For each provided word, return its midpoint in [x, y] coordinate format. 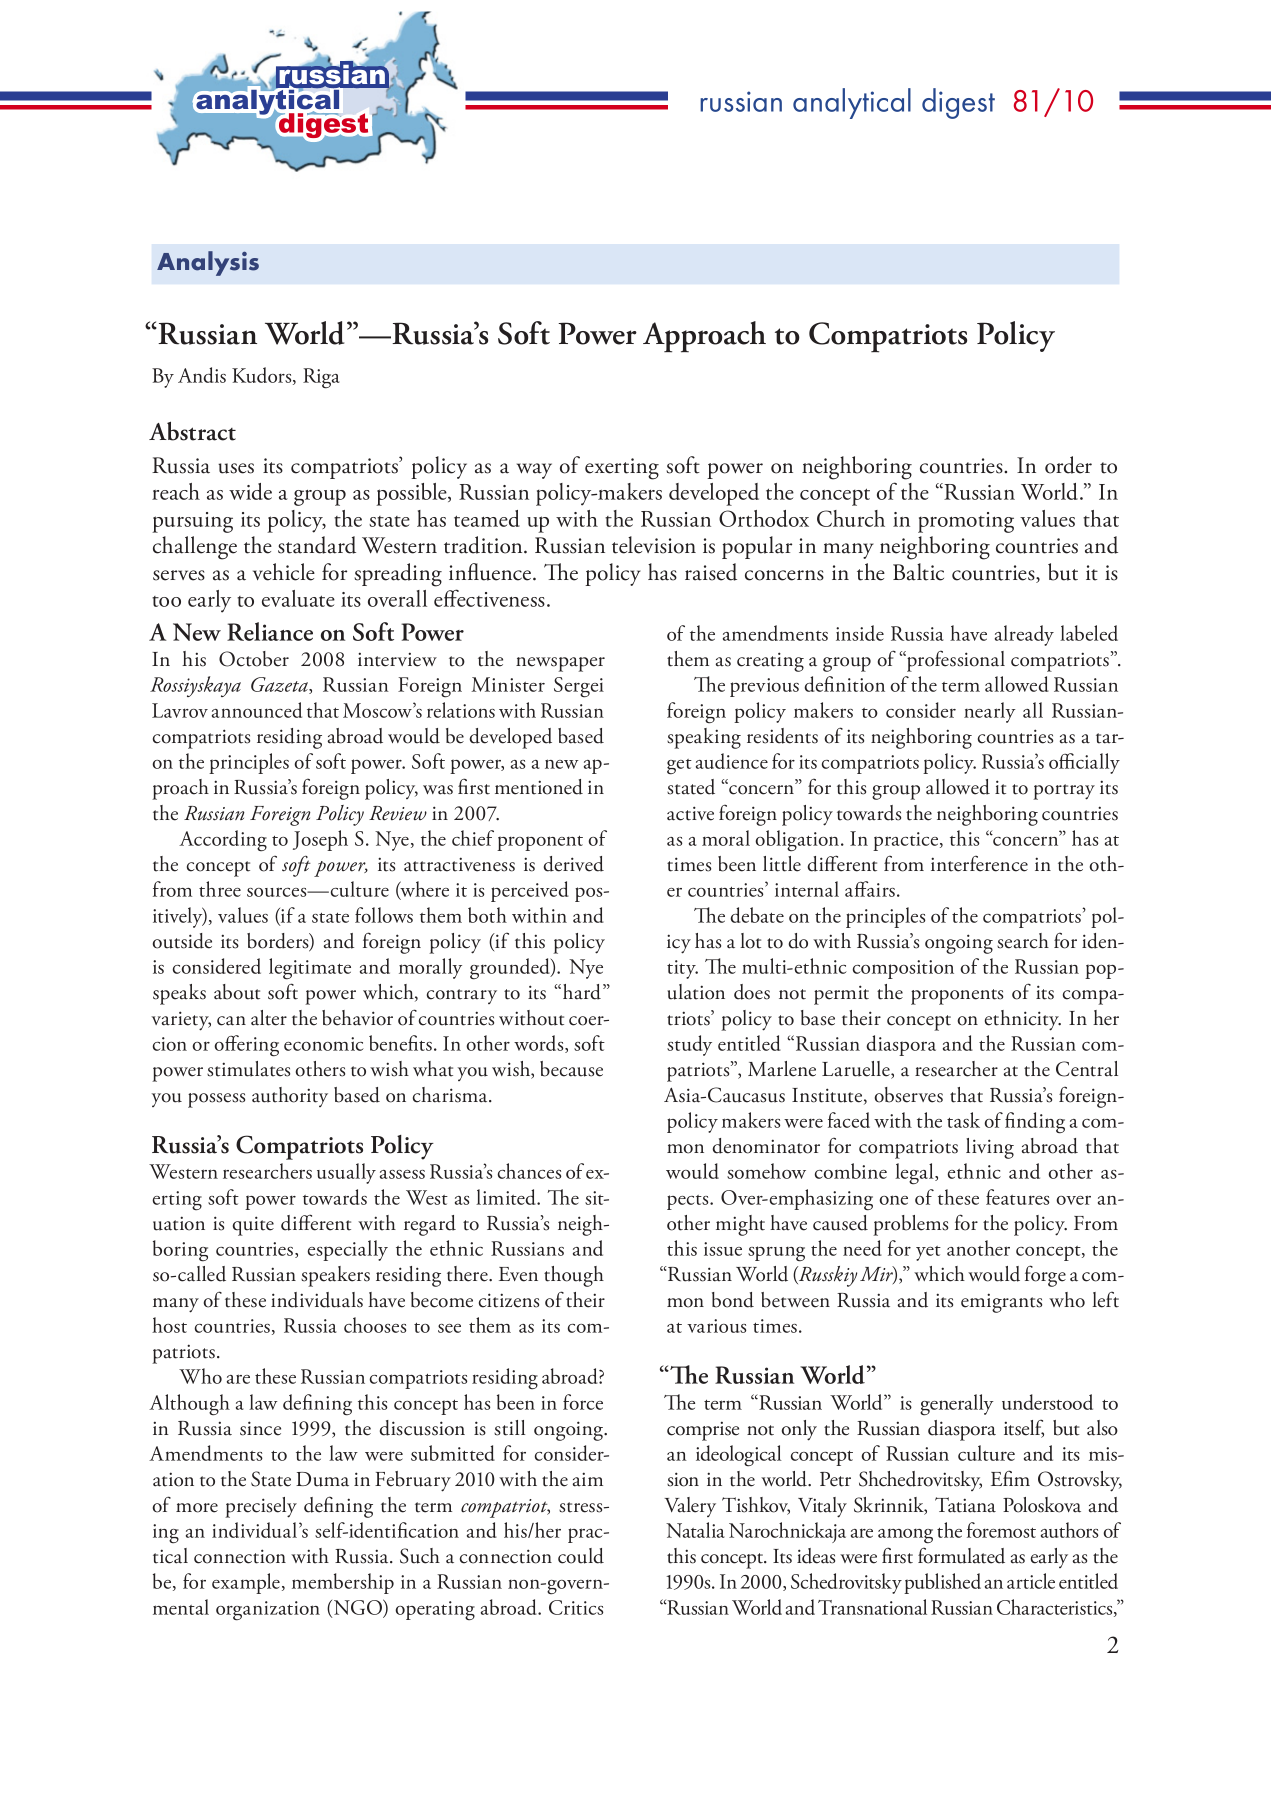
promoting [966, 522]
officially [1084, 763]
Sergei [579, 687]
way [534, 471]
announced [257, 710]
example [247, 1583]
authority [290, 1097]
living [990, 1148]
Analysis [208, 263]
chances [529, 1171]
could [581, 1556]
